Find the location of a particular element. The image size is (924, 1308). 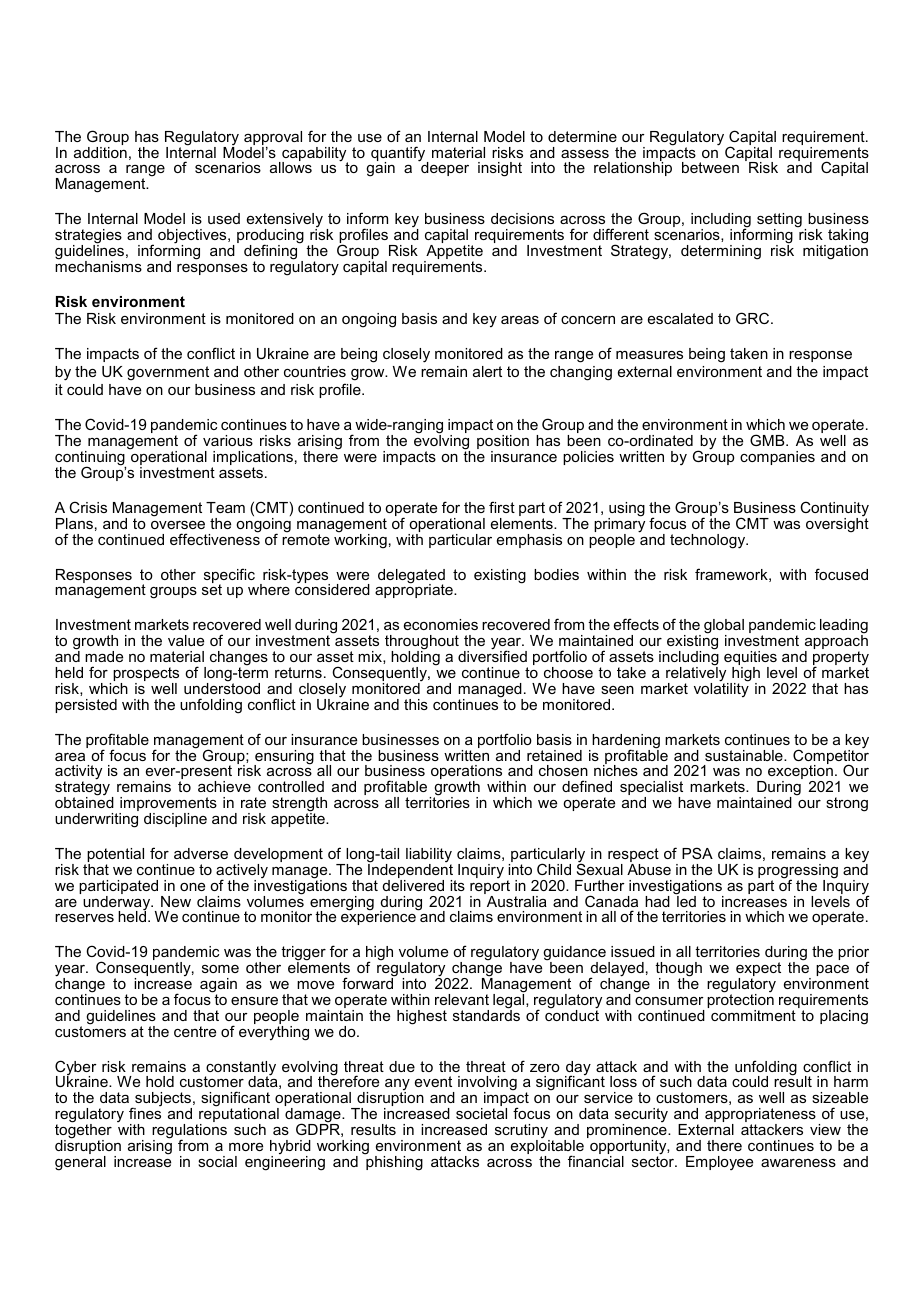

addition is located at coordinates (100, 152).
